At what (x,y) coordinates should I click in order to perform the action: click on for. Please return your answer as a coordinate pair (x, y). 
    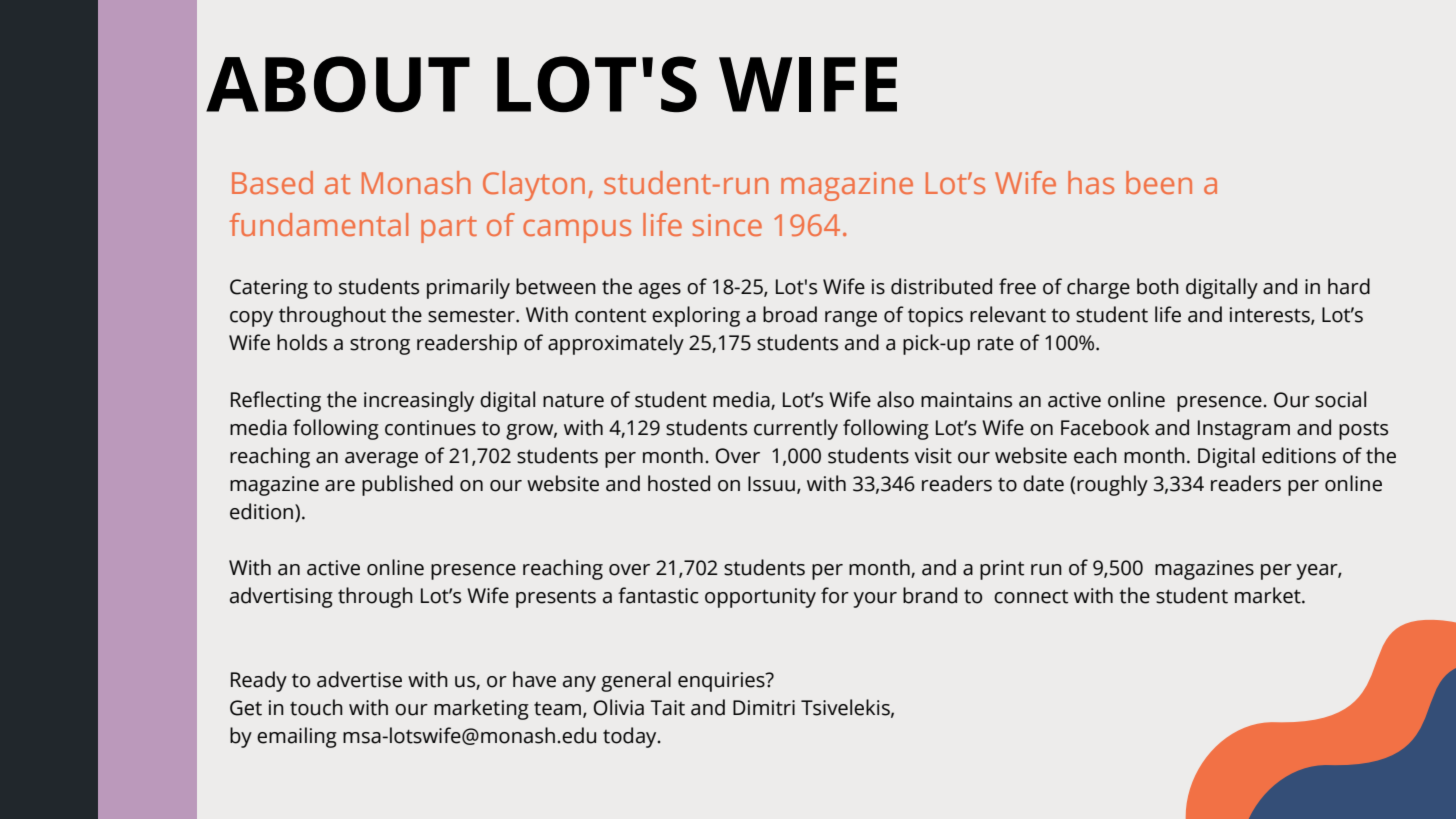
    Looking at the image, I should click on (835, 595).
